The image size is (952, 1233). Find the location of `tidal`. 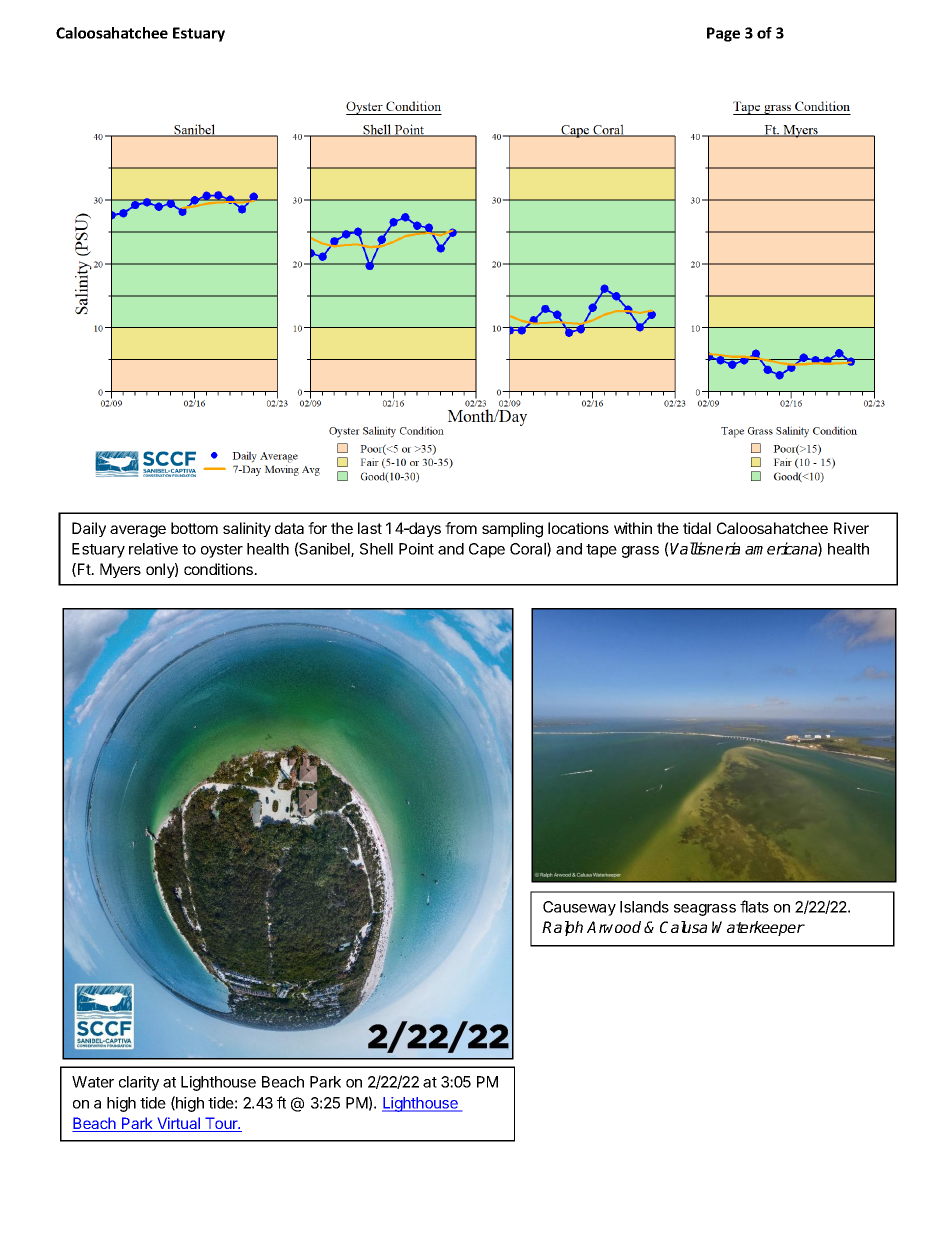

tidal is located at coordinates (697, 528).
